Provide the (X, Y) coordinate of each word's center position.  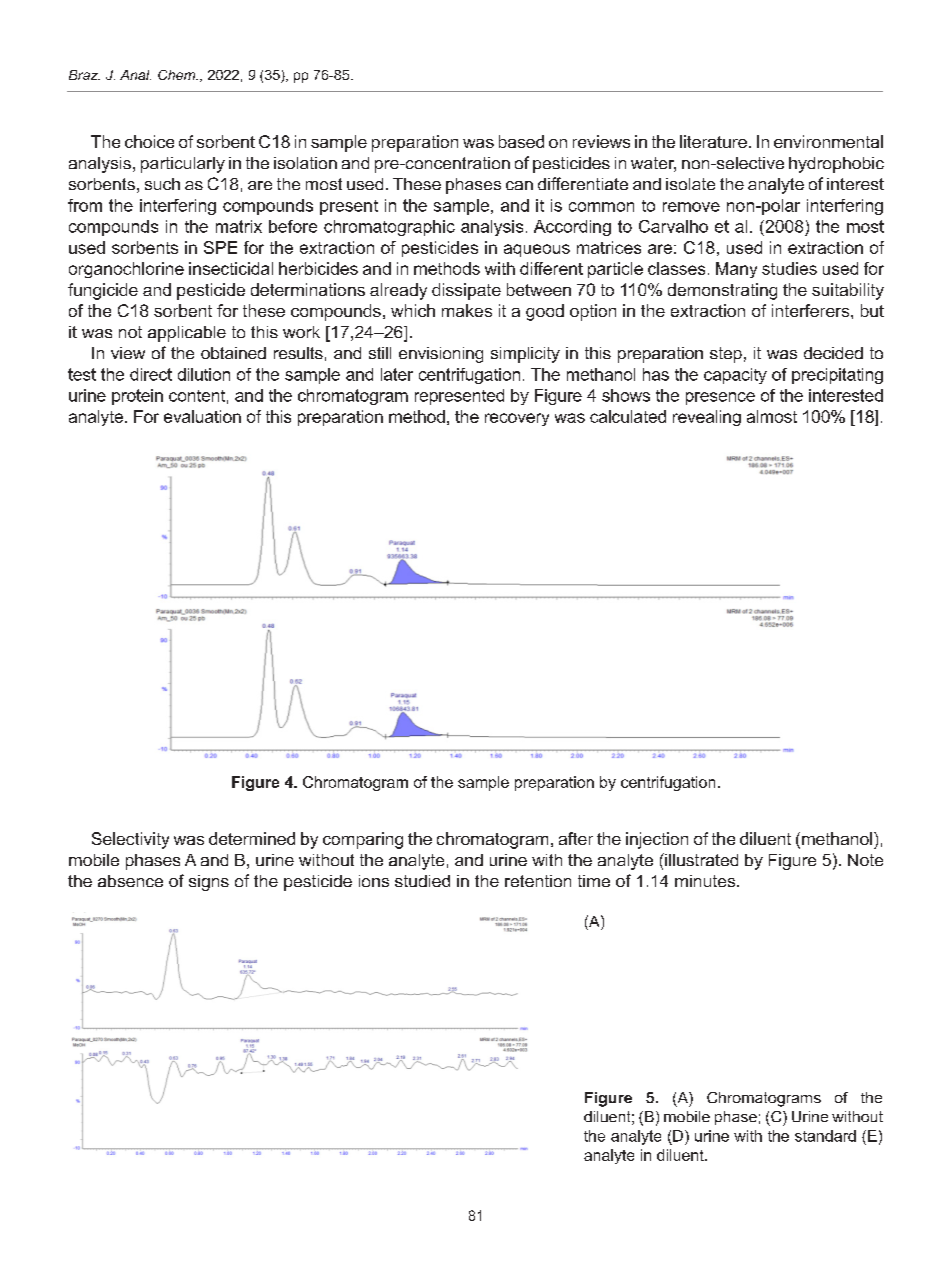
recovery (517, 419)
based (521, 141)
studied (422, 881)
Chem (178, 75)
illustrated (700, 859)
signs (209, 883)
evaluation (202, 416)
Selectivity (130, 840)
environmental (828, 141)
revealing (707, 418)
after (576, 838)
